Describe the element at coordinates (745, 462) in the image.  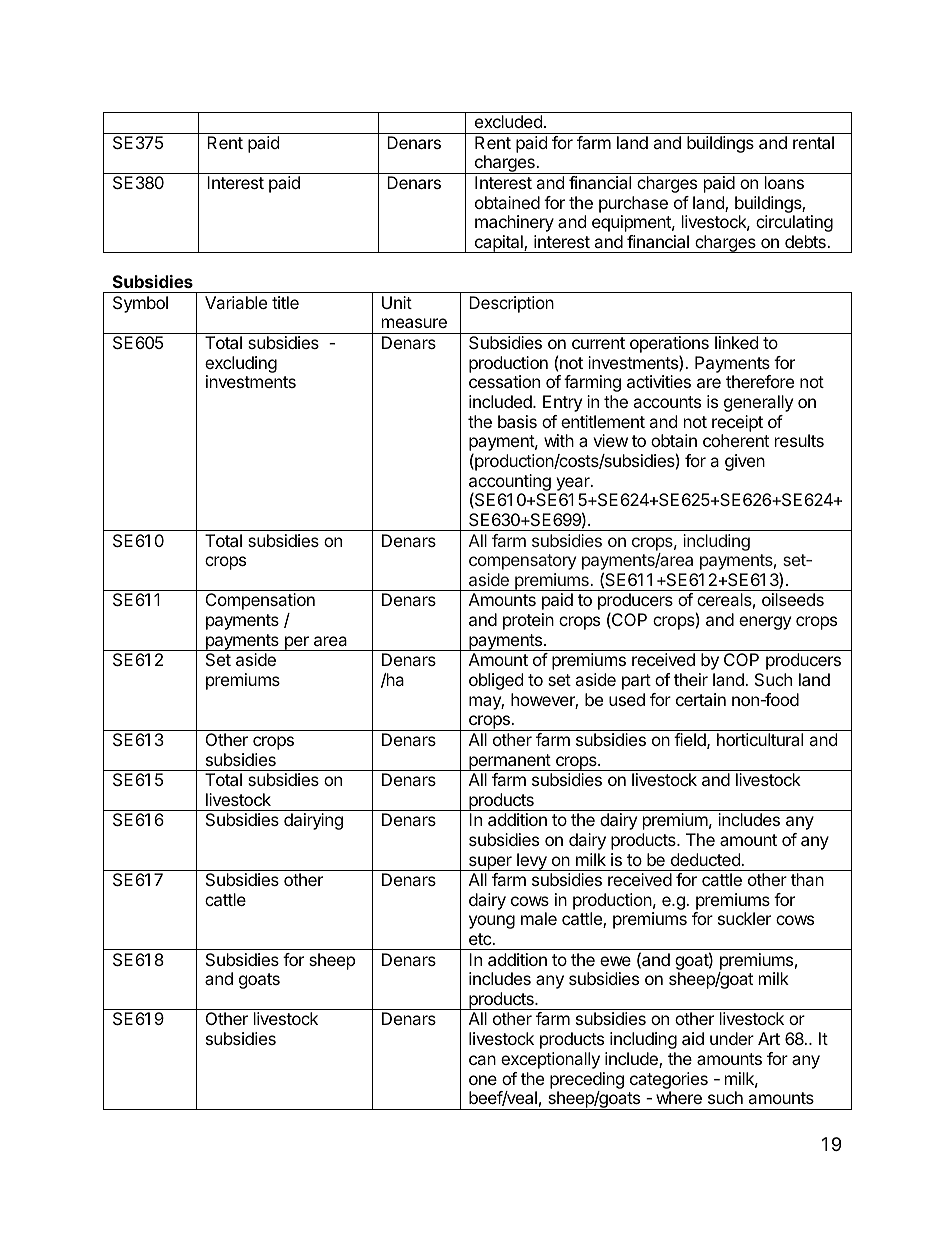
I see `given` at that location.
